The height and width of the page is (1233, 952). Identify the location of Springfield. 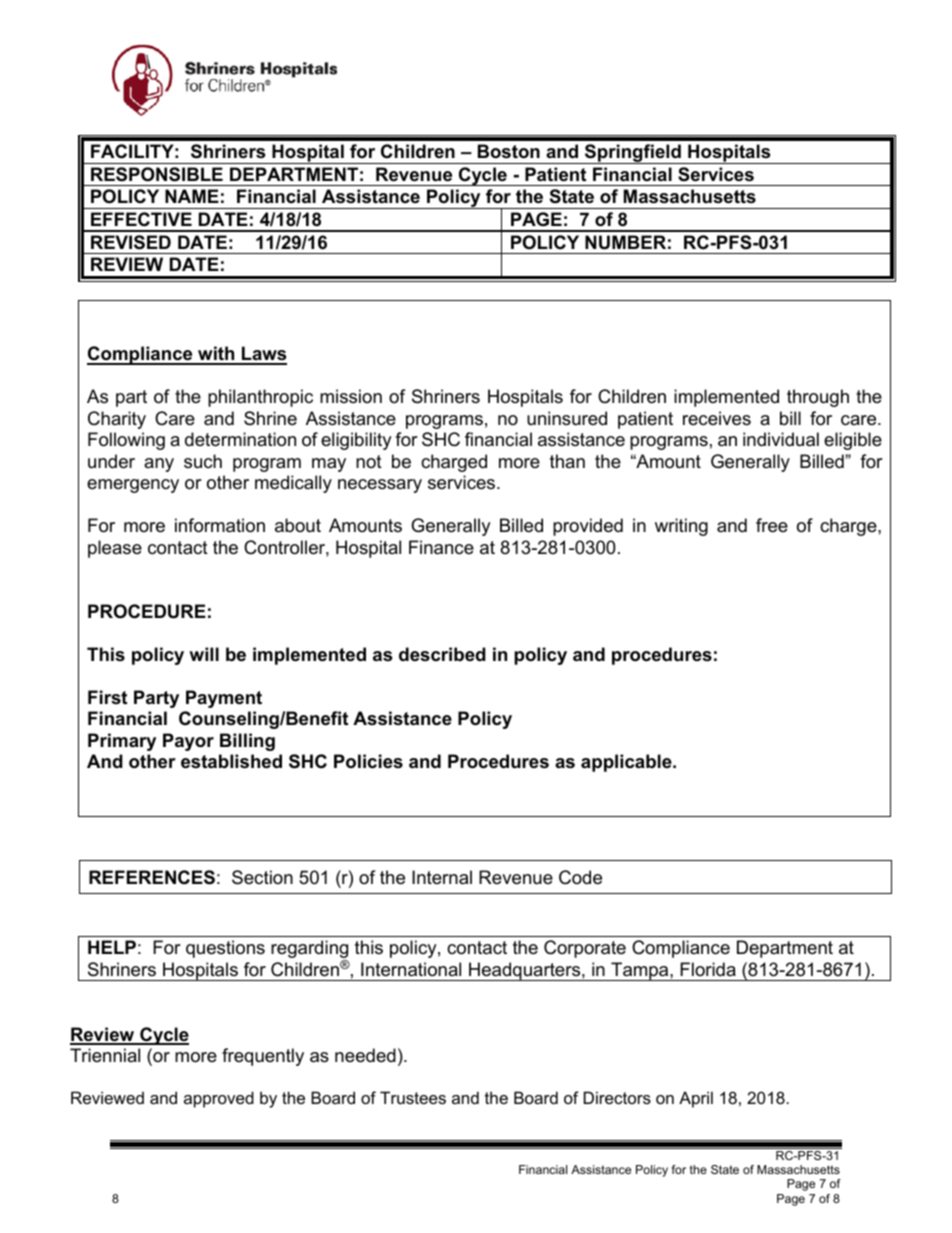
(633, 154).
